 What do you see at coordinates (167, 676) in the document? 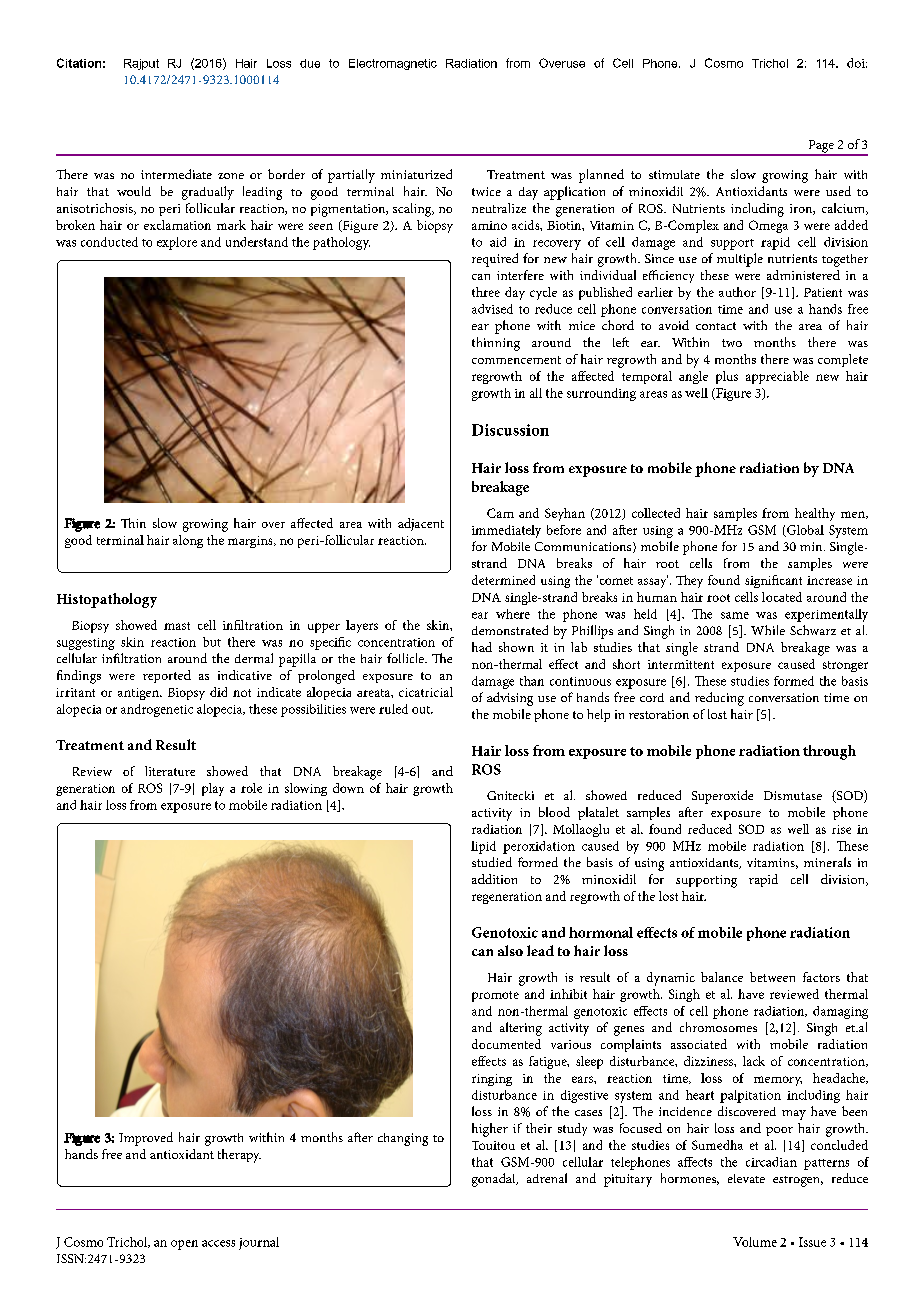
I see `reported` at bounding box center [167, 676].
